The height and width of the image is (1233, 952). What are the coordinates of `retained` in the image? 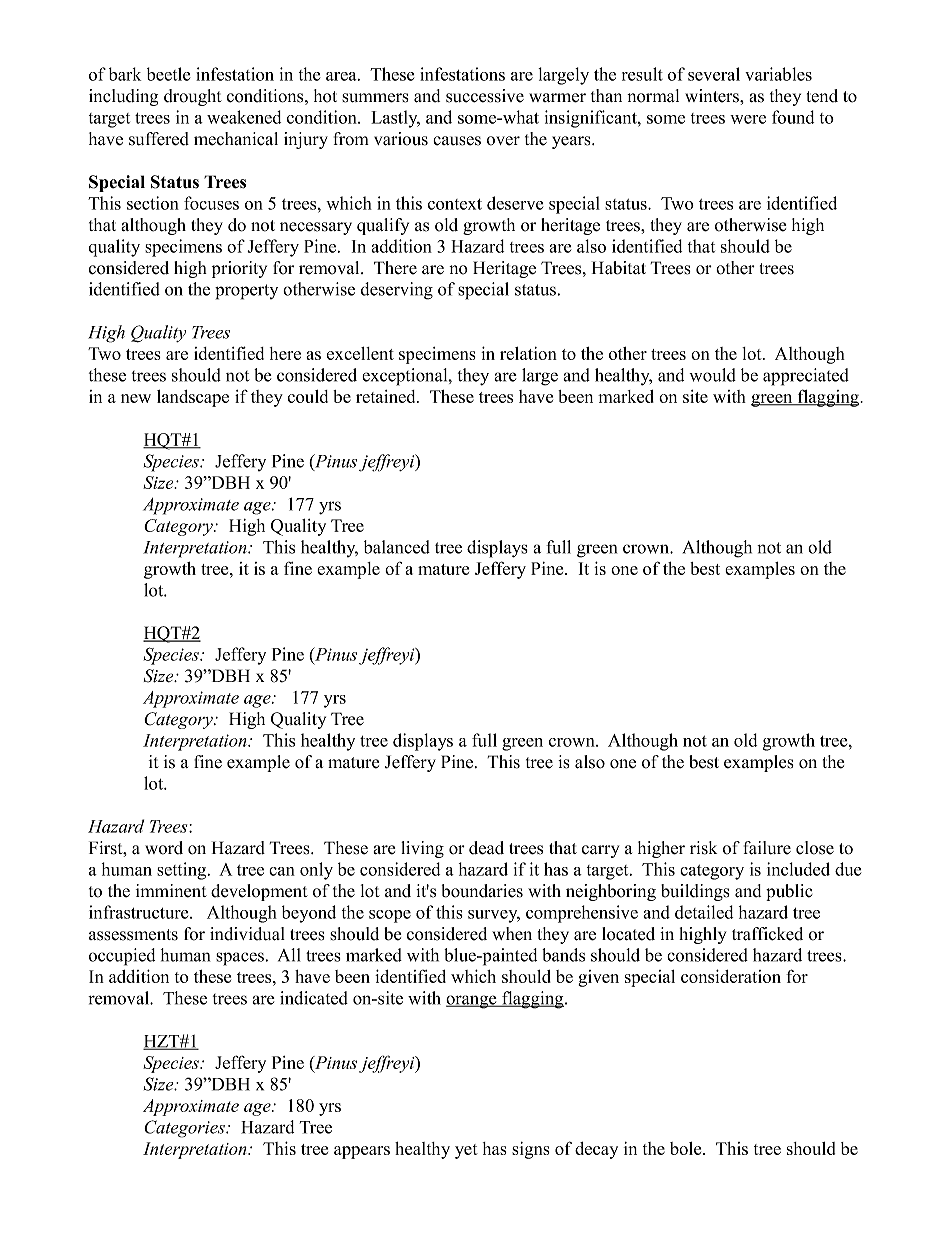 It's located at (387, 396).
